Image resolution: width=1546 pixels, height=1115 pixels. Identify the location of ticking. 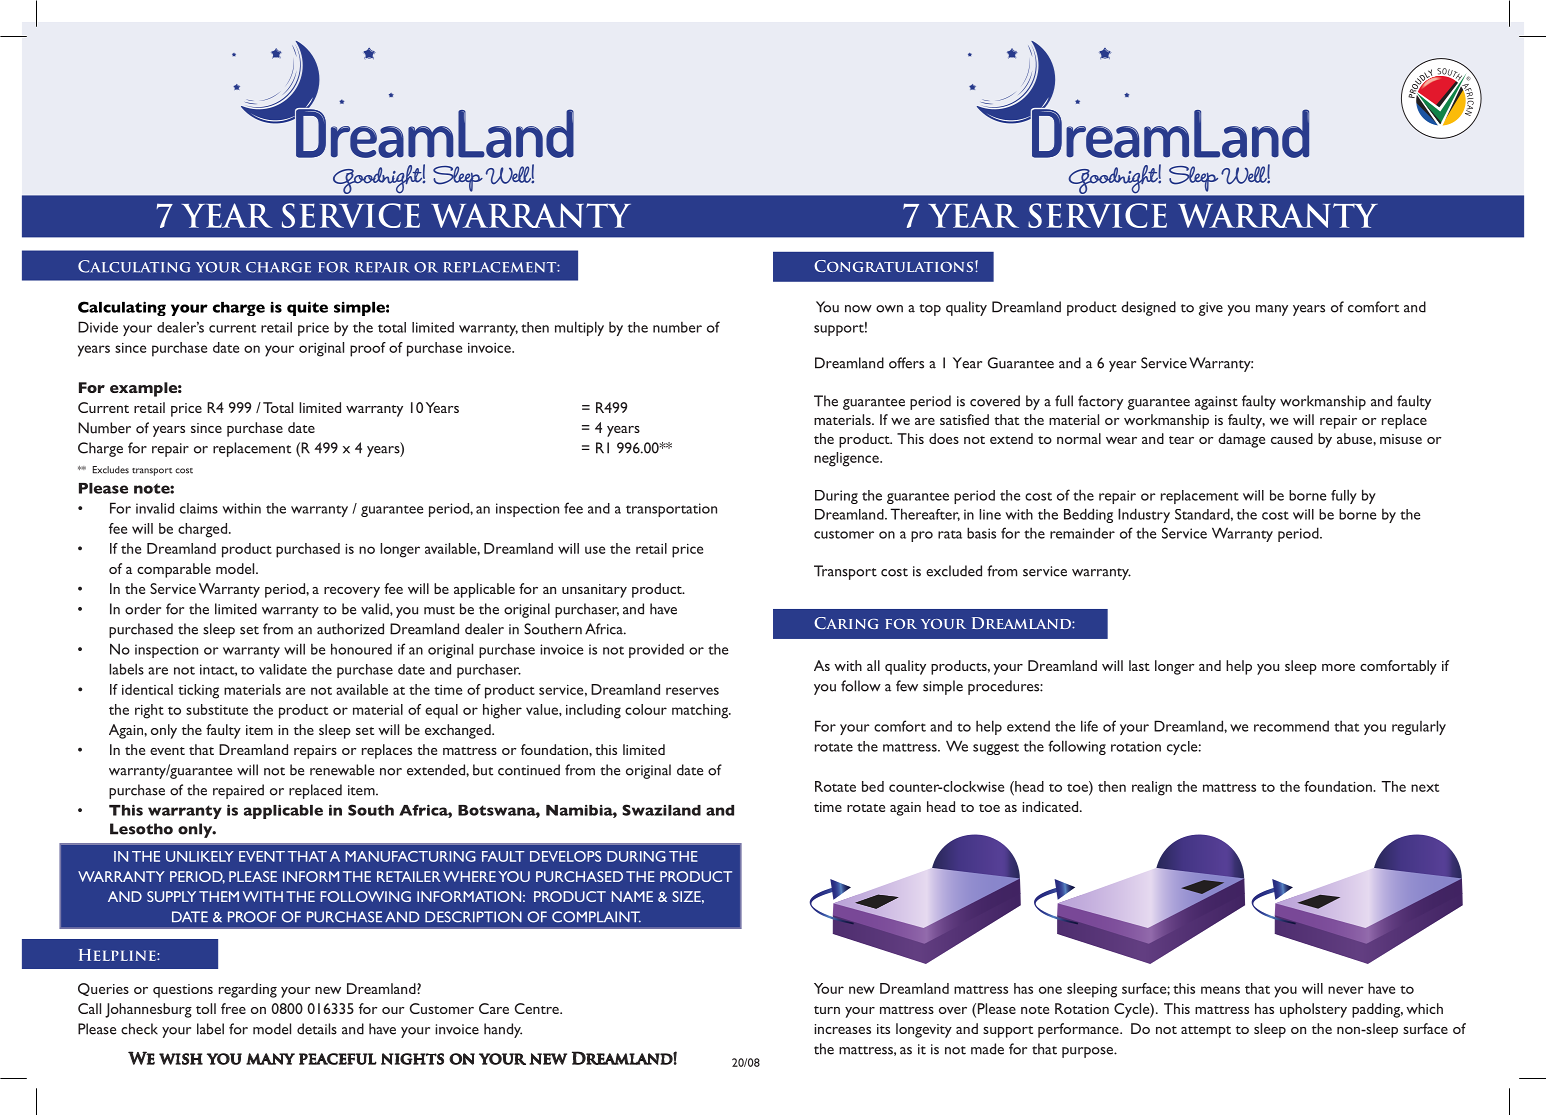
(198, 691).
